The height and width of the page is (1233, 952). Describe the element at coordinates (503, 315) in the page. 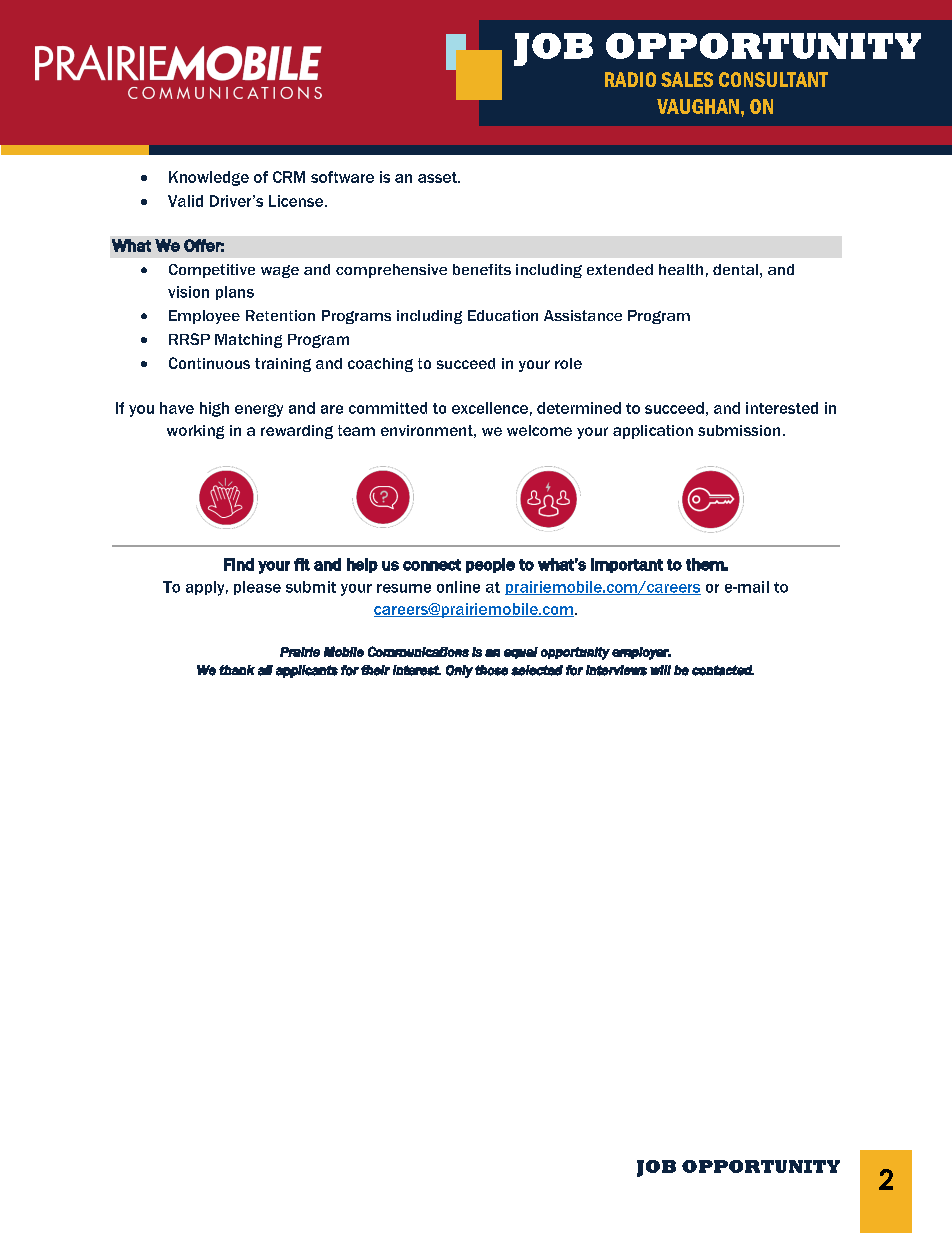

I see `Education` at that location.
